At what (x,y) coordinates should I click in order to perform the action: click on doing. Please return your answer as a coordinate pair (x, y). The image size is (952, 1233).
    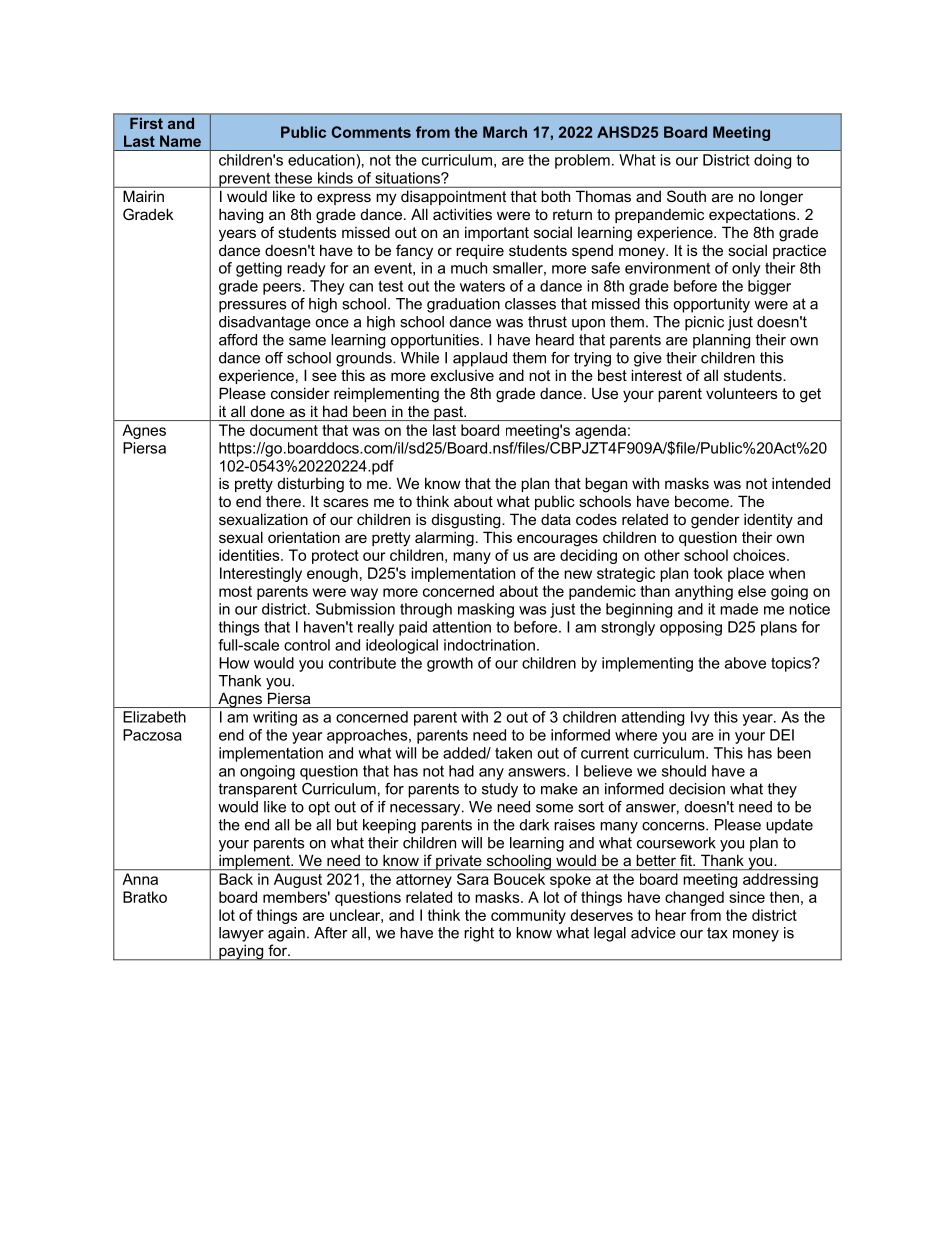
    Looking at the image, I should click on (772, 161).
